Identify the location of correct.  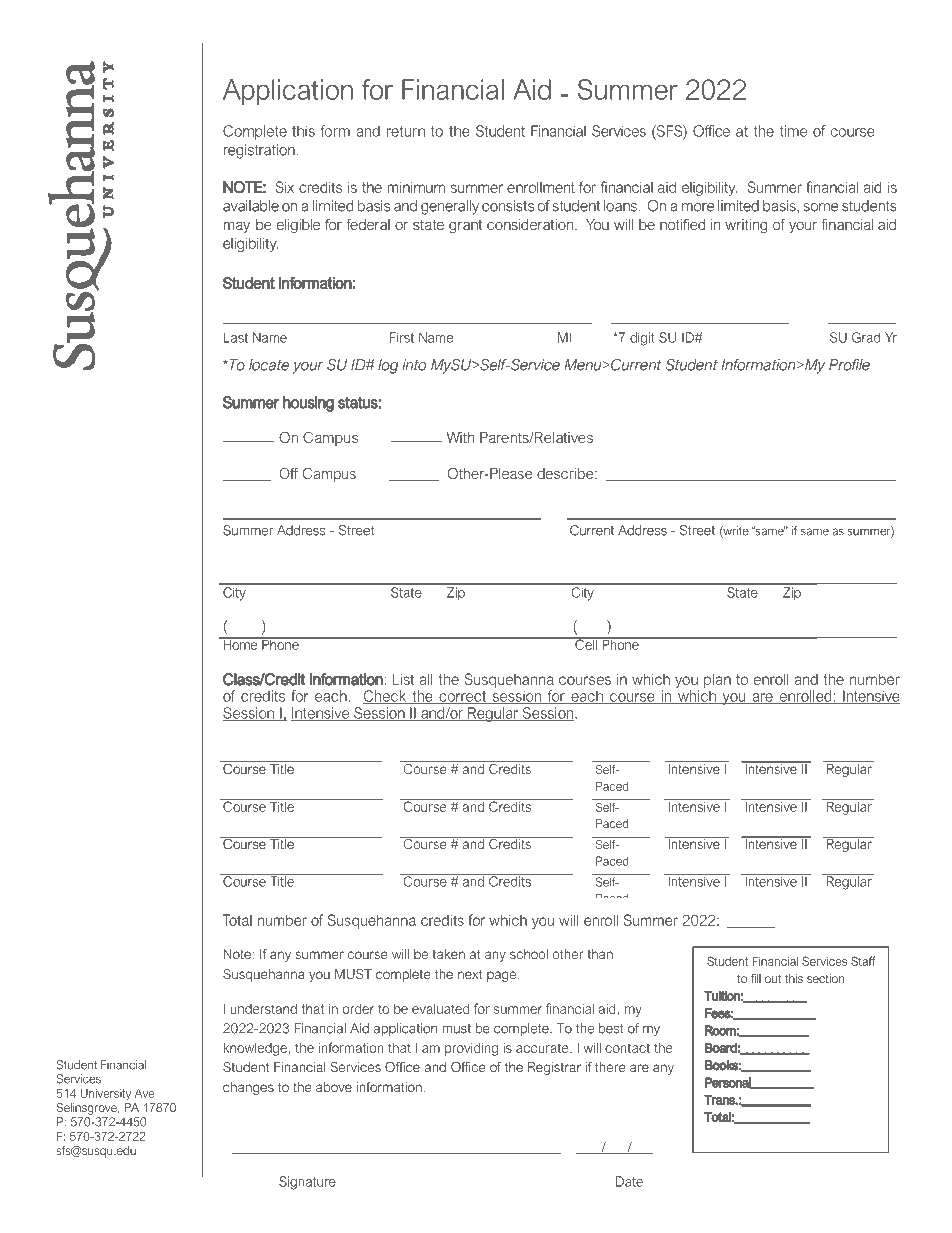
(463, 697).
